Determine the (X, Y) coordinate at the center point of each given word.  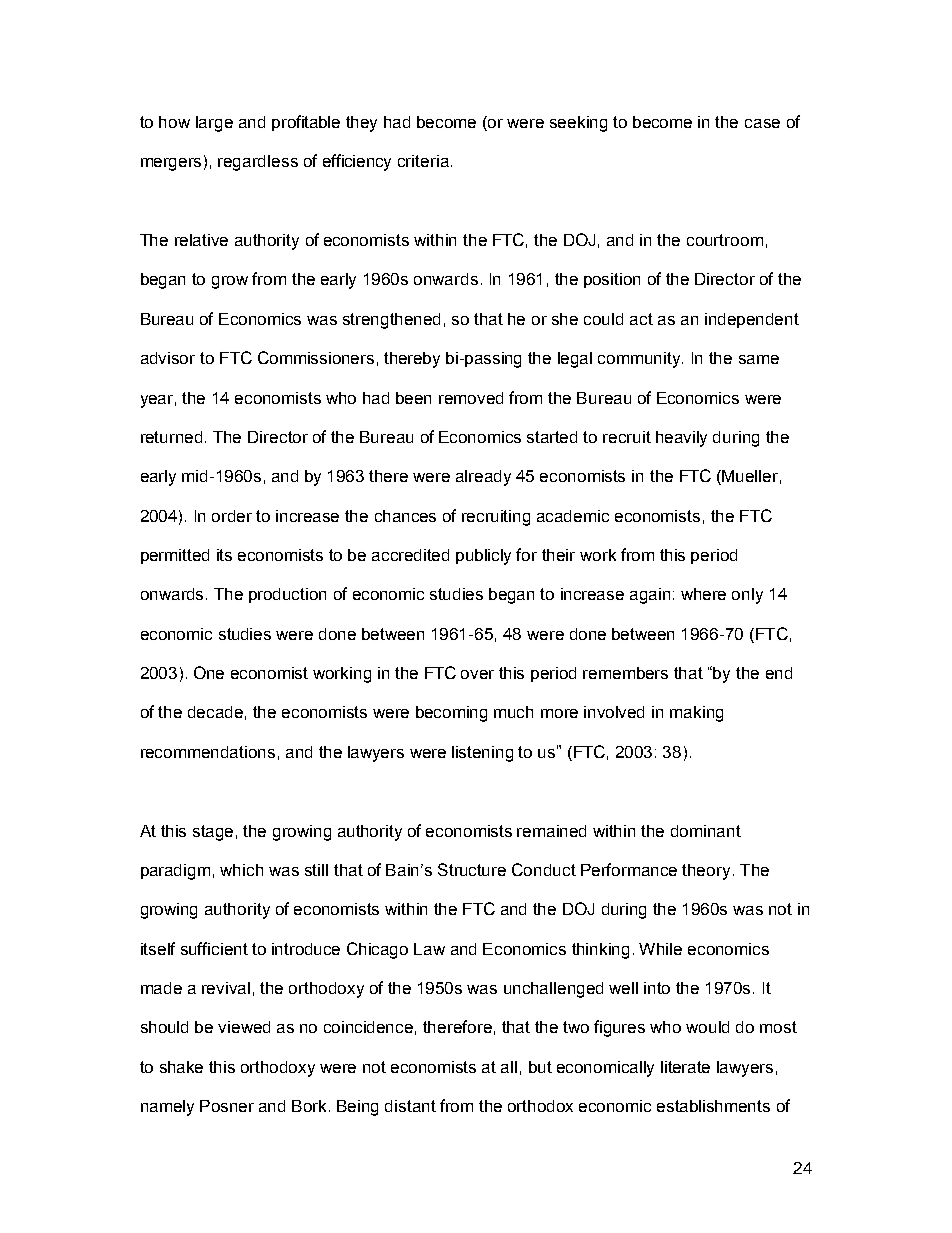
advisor (168, 358)
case (762, 123)
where (703, 594)
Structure (472, 869)
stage (213, 833)
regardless (258, 163)
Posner (227, 1106)
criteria (423, 161)
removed (471, 398)
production (287, 595)
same (759, 359)
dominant (706, 831)
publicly (483, 557)
